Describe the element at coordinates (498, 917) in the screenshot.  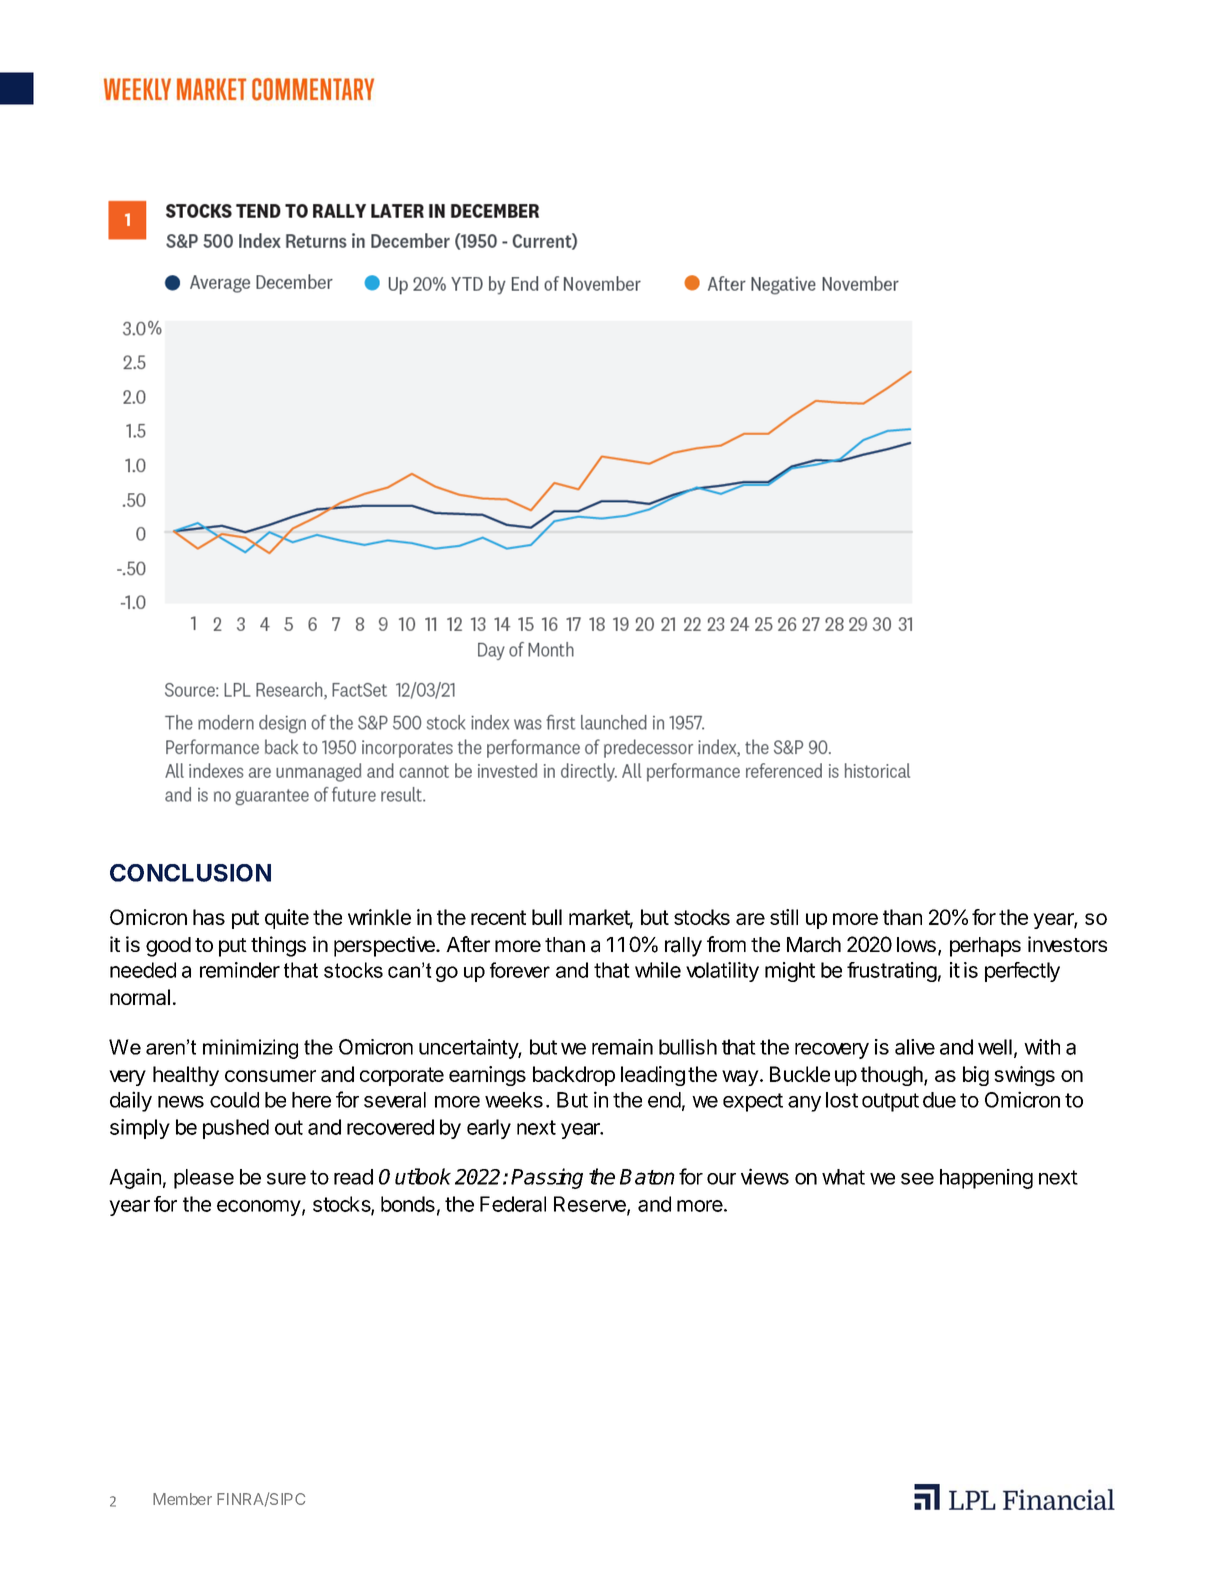
I see `recent` at that location.
